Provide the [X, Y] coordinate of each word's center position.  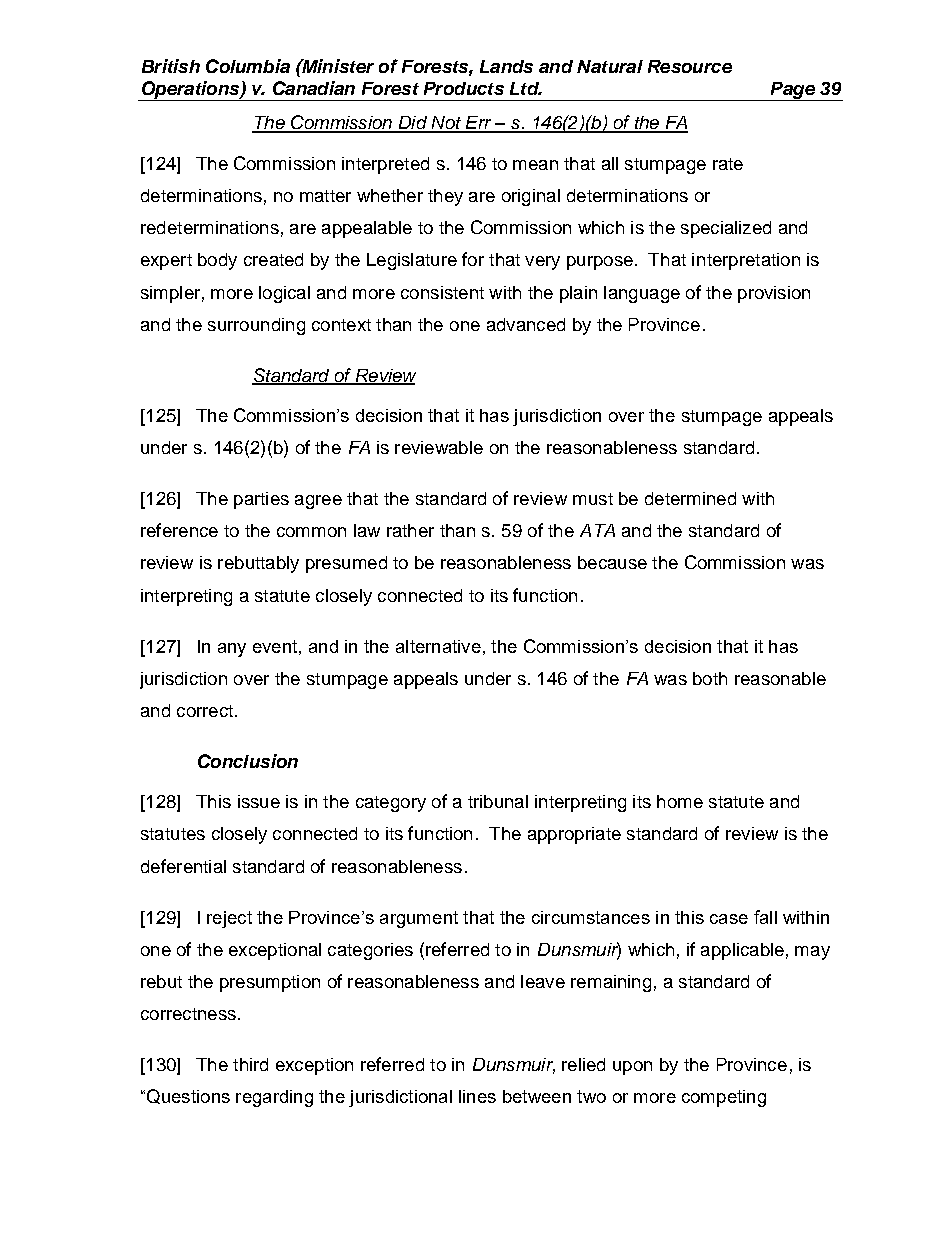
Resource [690, 66]
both [710, 678]
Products [464, 88]
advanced [526, 324]
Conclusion [248, 761]
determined [690, 498]
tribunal [498, 801]
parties [261, 500]
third [250, 1064]
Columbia [248, 66]
